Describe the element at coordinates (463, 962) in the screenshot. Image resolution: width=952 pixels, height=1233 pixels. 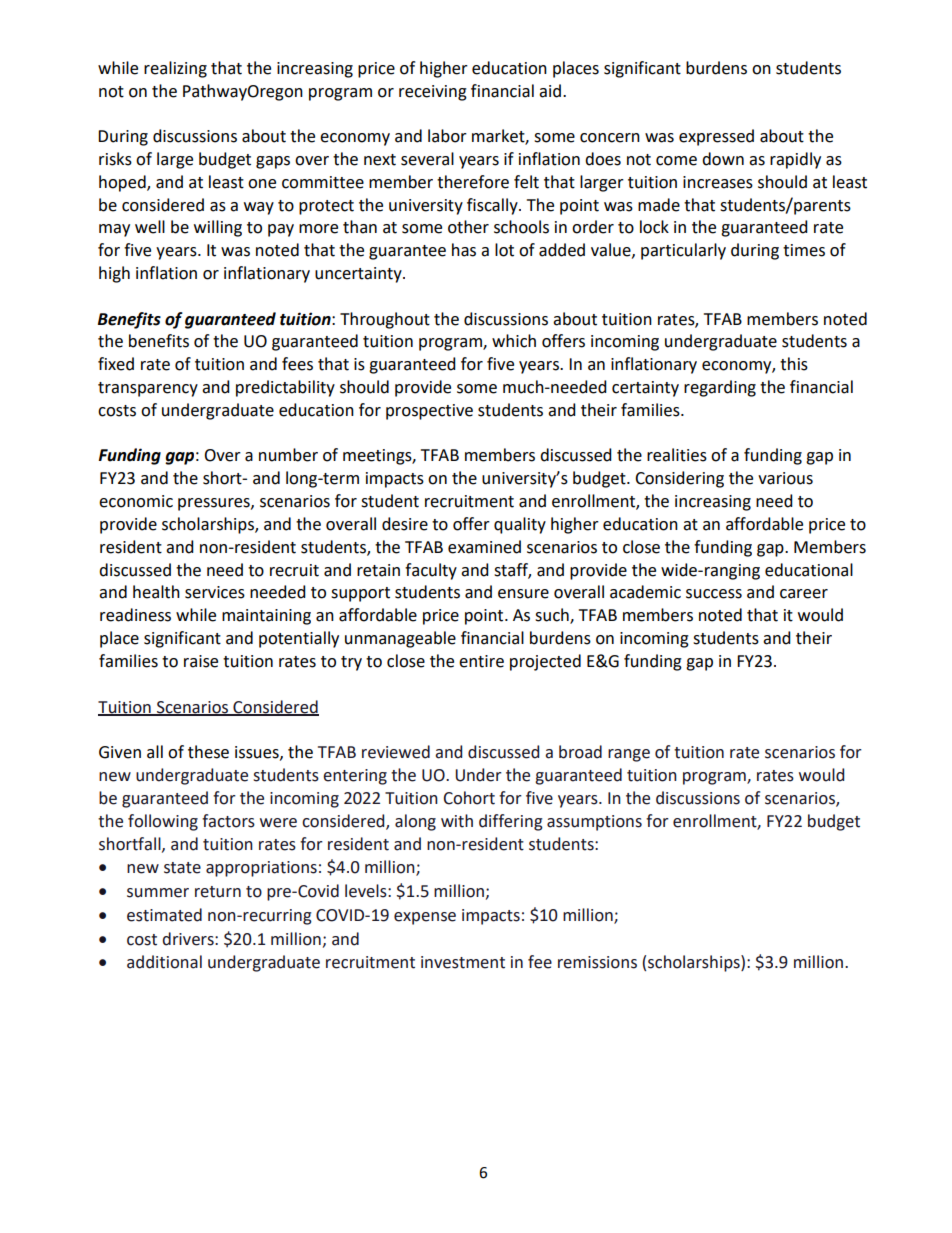
I see `investment` at that location.
